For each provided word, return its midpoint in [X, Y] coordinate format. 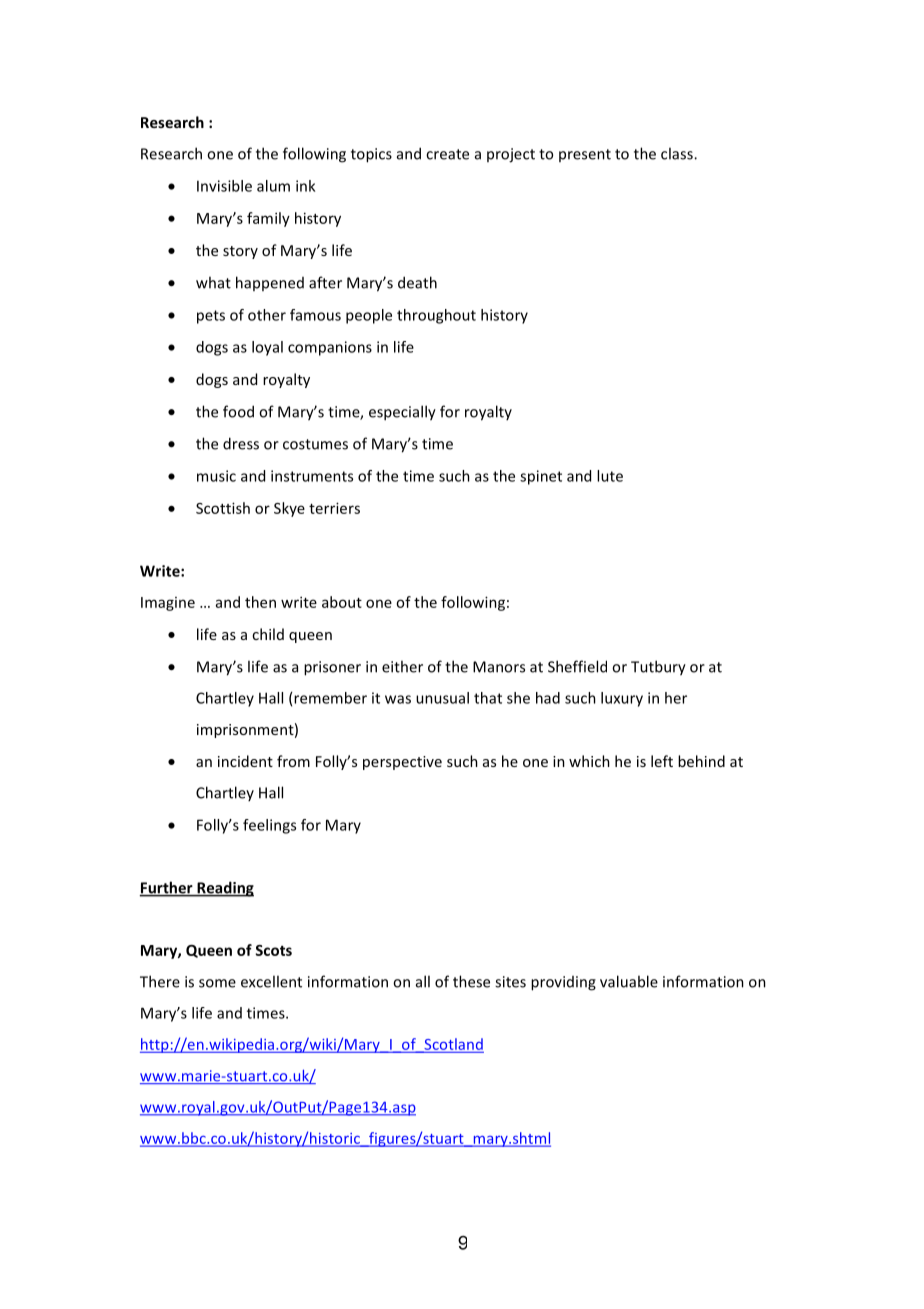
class [678, 153]
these [471, 981]
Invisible [224, 186]
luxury [622, 699]
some [217, 983]
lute [610, 476]
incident [245, 761]
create [447, 154]
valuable [629, 981]
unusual [442, 698]
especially [402, 413]
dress [241, 443]
